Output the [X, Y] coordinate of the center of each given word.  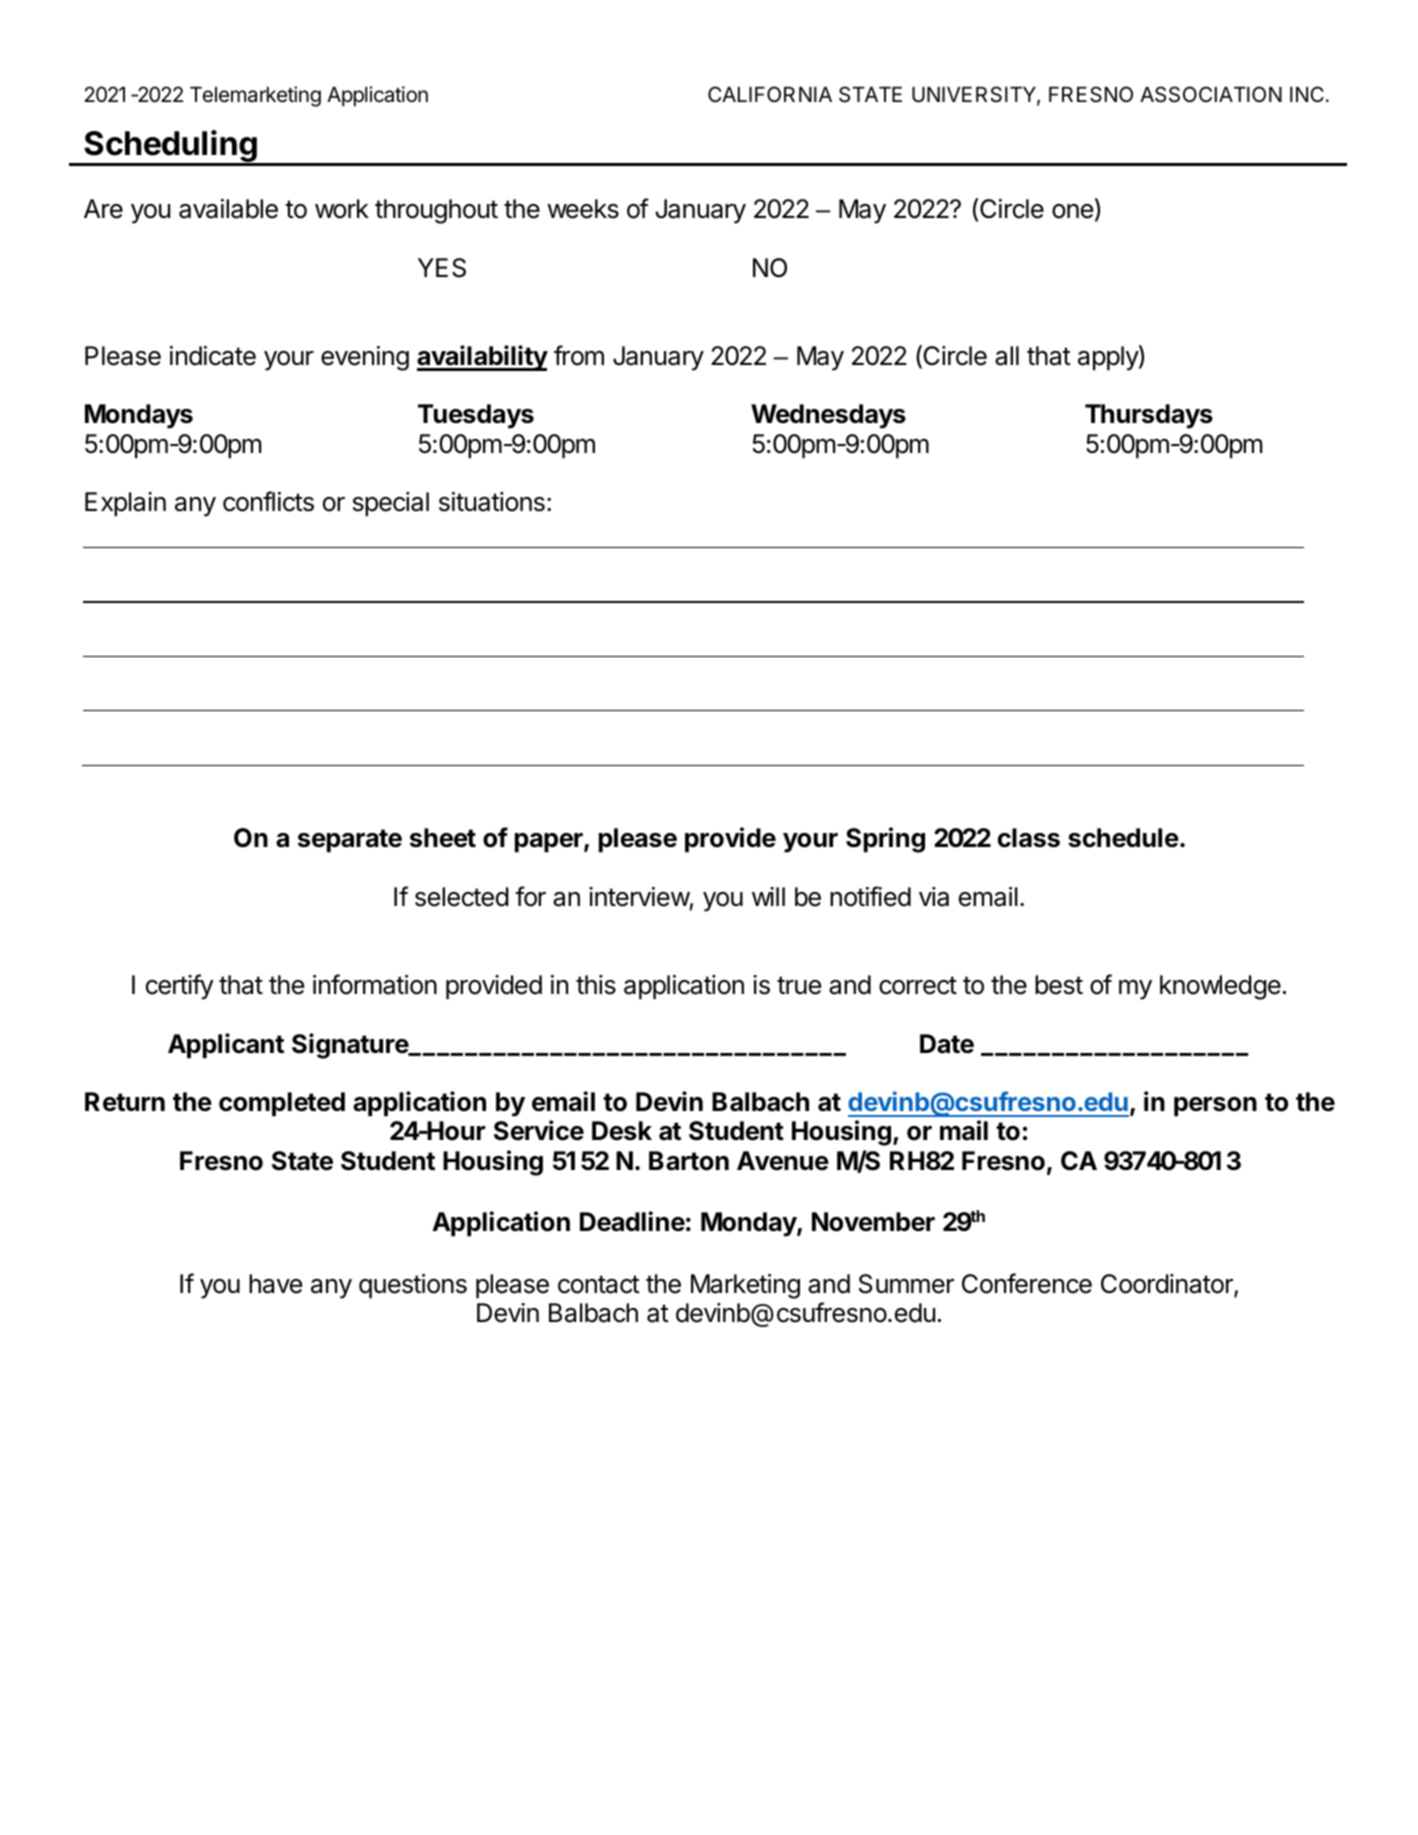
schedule [1123, 838]
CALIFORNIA [770, 94]
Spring [885, 840]
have [275, 1284]
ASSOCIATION [1211, 94]
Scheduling [170, 147]
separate [350, 841]
